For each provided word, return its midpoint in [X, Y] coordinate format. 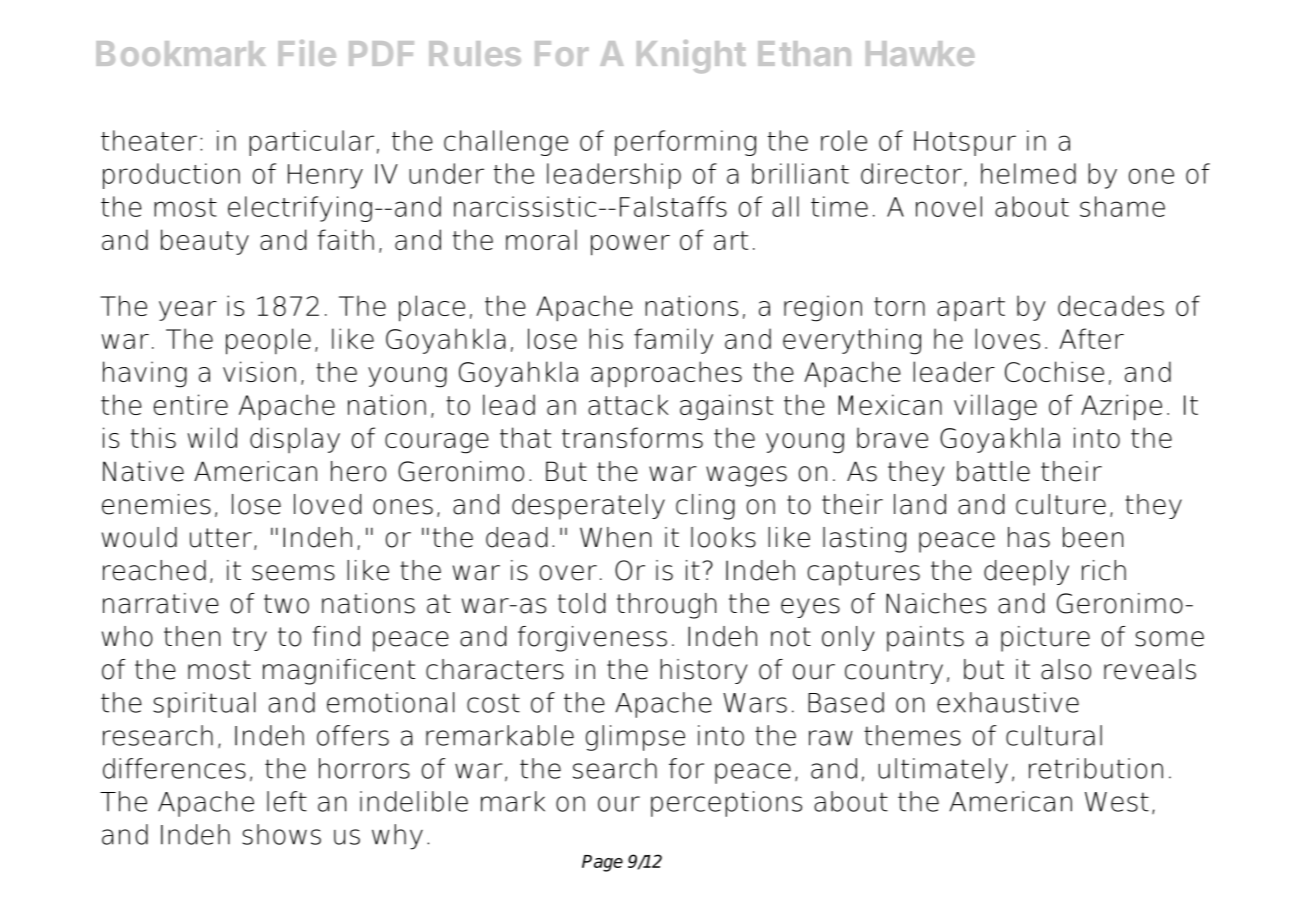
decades [1111, 305]
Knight [691, 56]
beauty [205, 242]
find [336, 636]
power [630, 245]
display [295, 440]
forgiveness [592, 639]
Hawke [920, 53]
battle [993, 471]
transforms [632, 437]
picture [1045, 639]
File [307, 53]
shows [281, 834]
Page [602, 863]
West [1117, 802]
